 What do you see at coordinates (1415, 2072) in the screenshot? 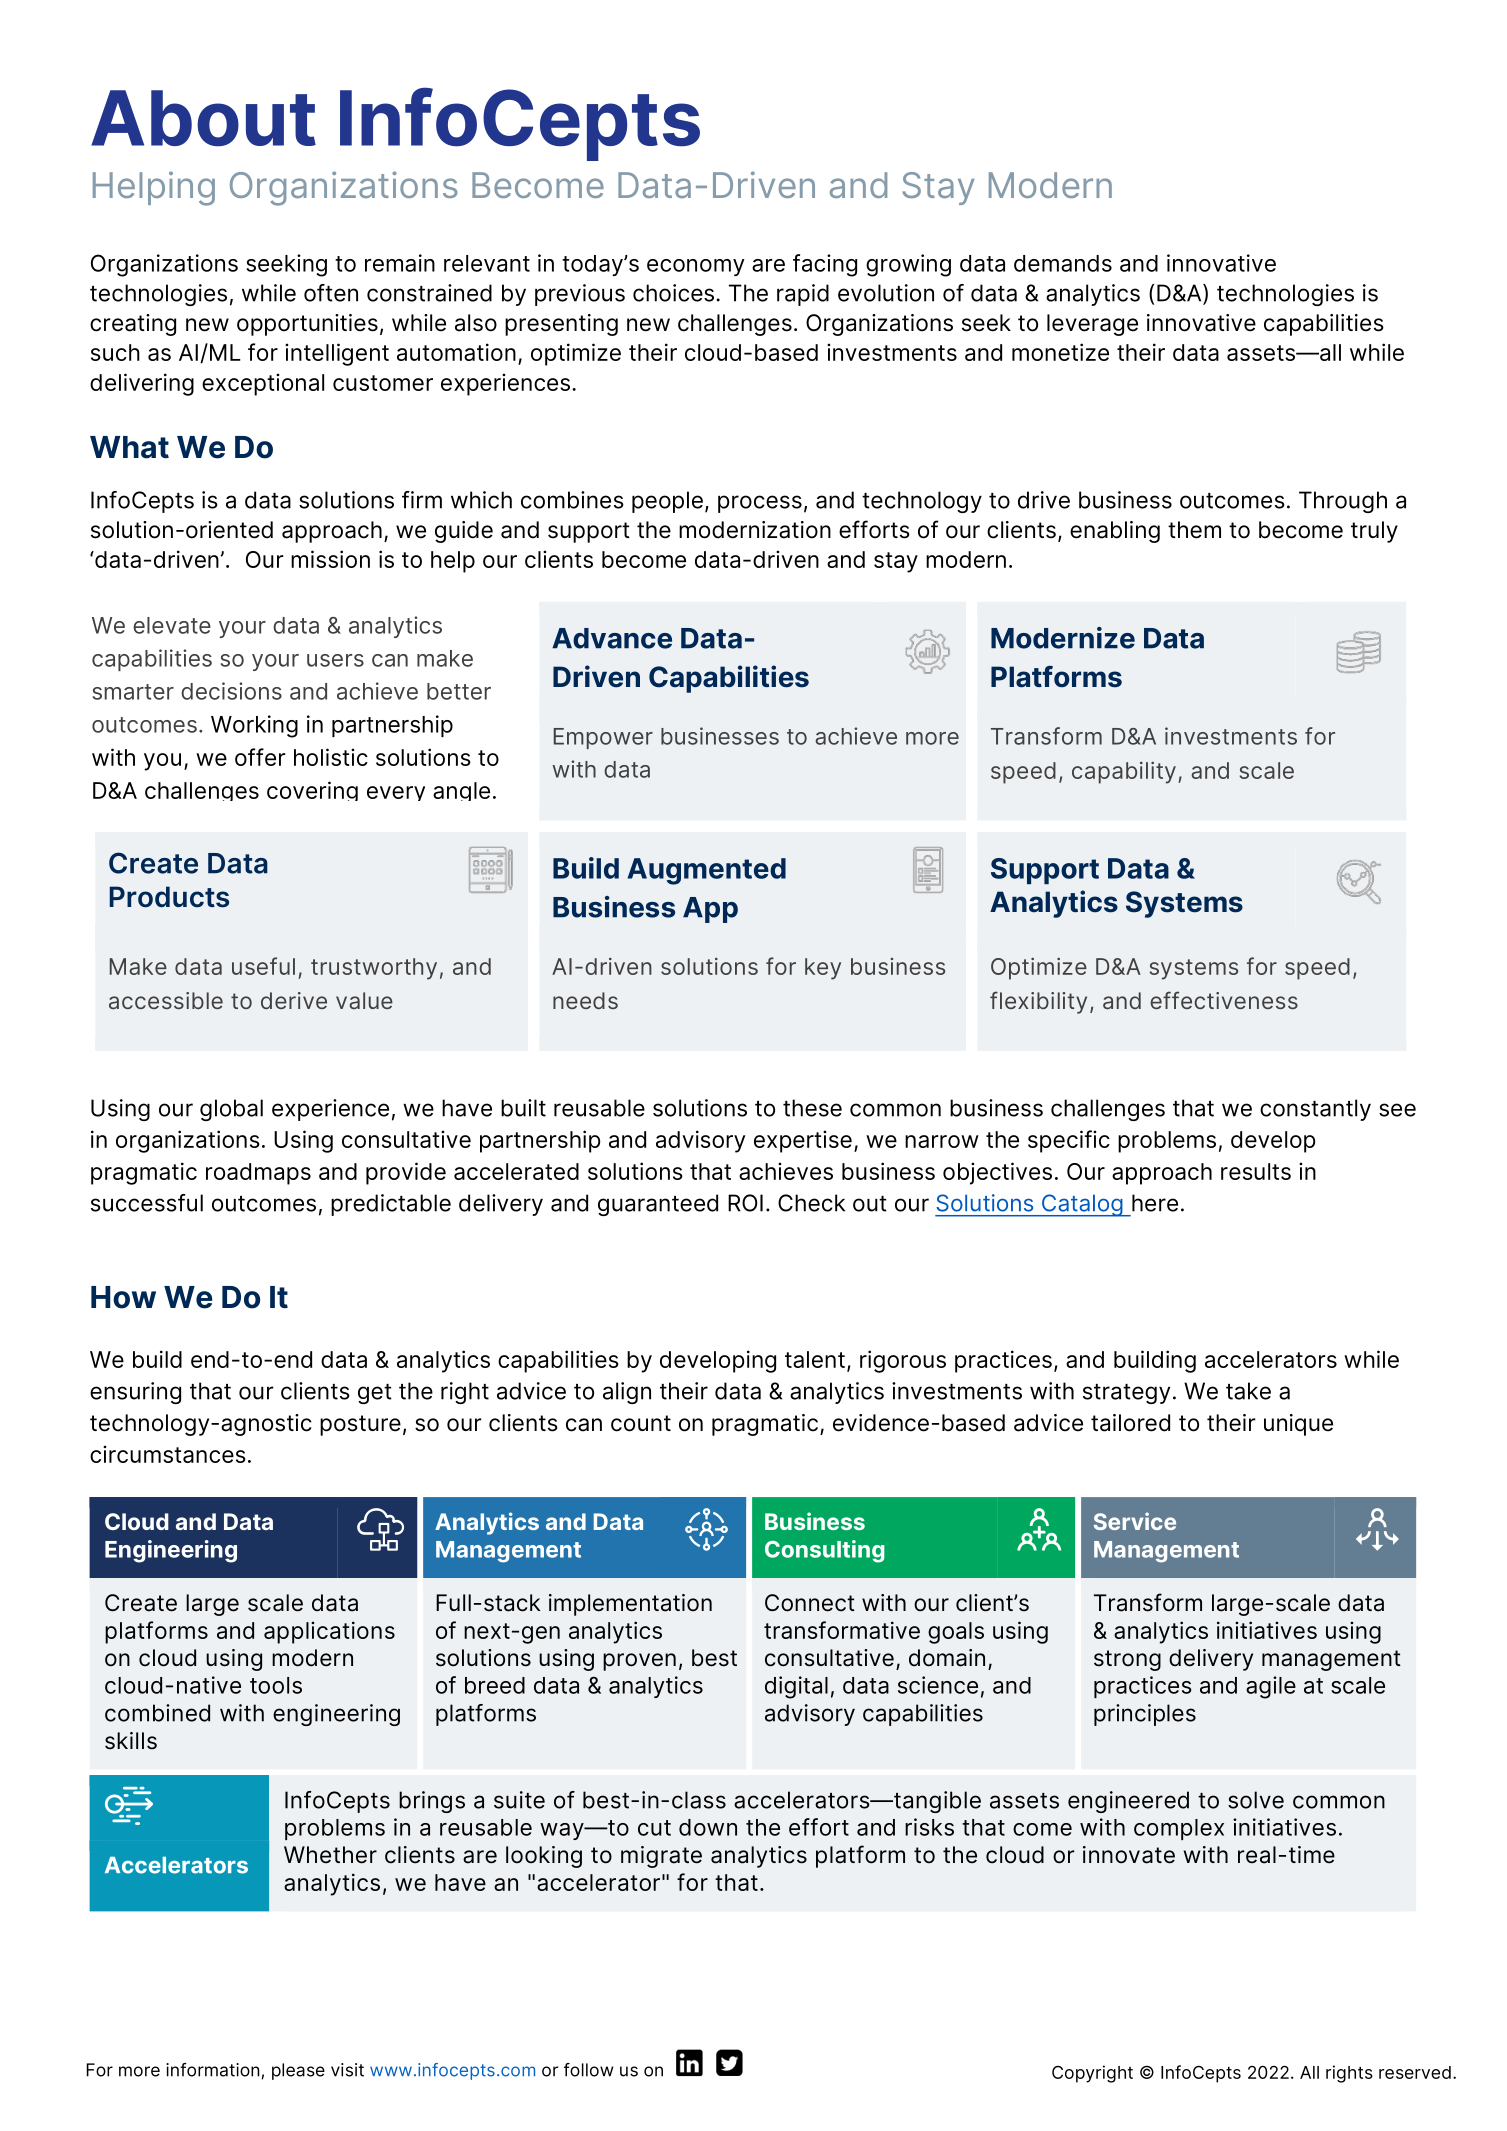
I see `reserved` at bounding box center [1415, 2072].
